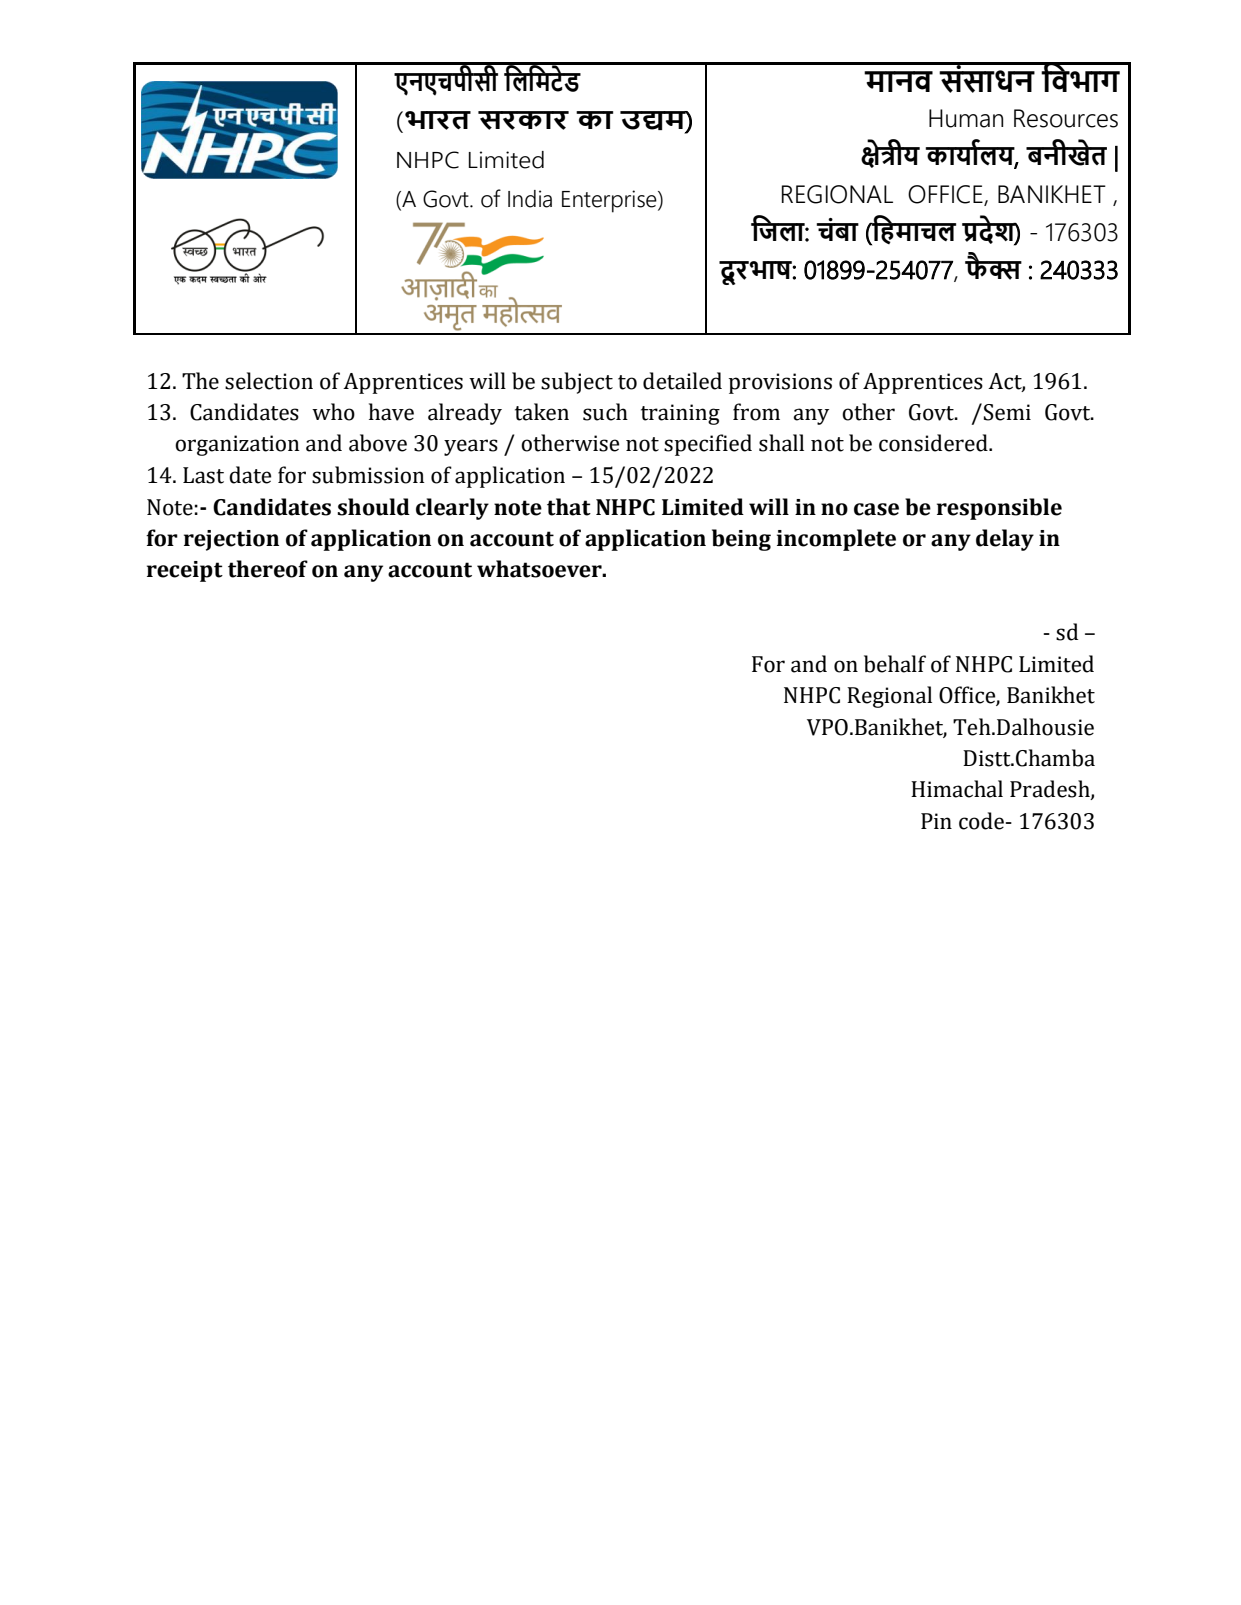 This document has height=1605, width=1241. Describe the element at coordinates (1066, 118) in the document. I see `Resources` at that location.
